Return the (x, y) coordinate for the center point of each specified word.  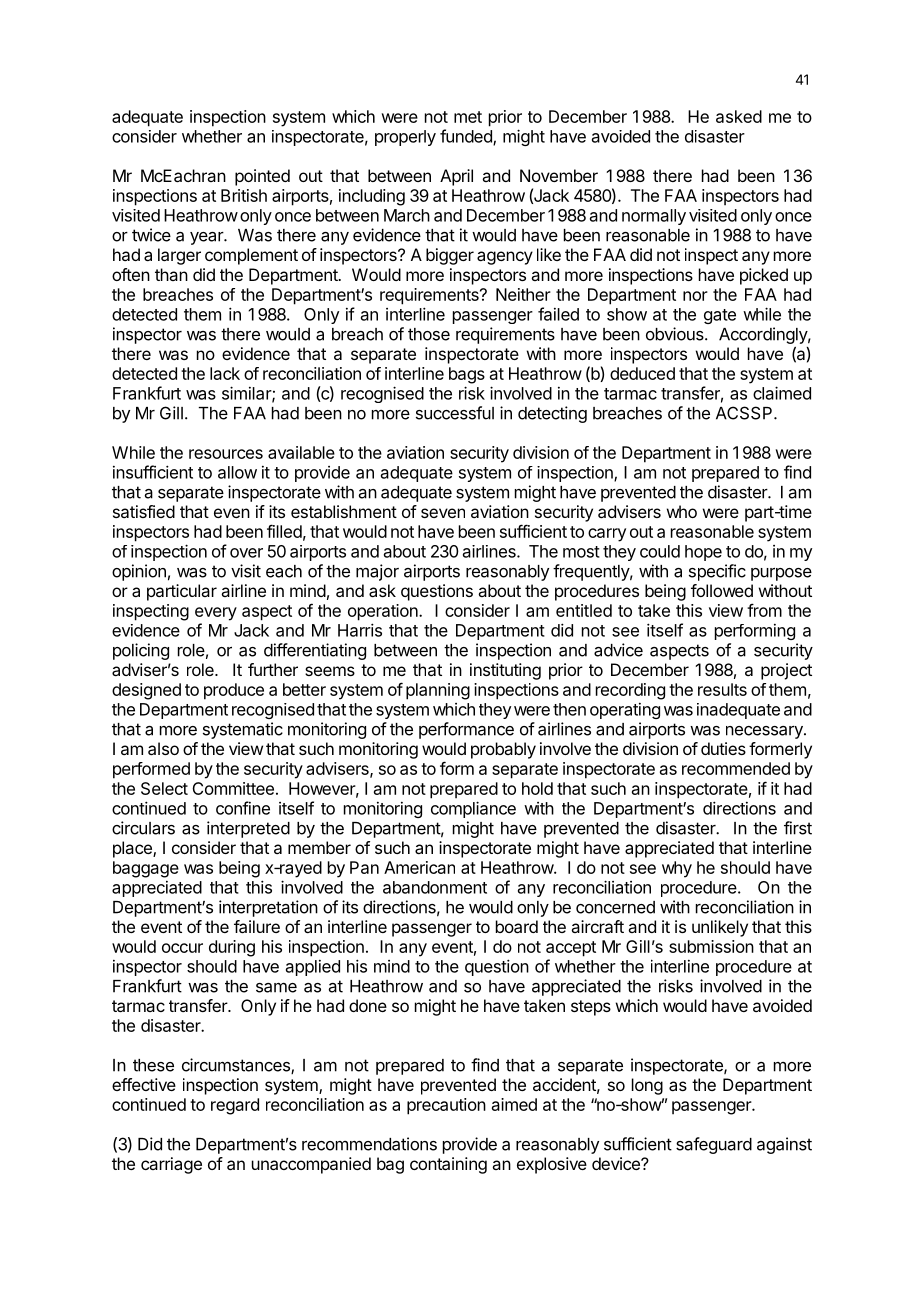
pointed (262, 177)
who (682, 511)
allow (237, 472)
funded (467, 137)
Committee (233, 788)
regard (235, 1106)
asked (739, 116)
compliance (473, 809)
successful (455, 413)
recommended (736, 768)
